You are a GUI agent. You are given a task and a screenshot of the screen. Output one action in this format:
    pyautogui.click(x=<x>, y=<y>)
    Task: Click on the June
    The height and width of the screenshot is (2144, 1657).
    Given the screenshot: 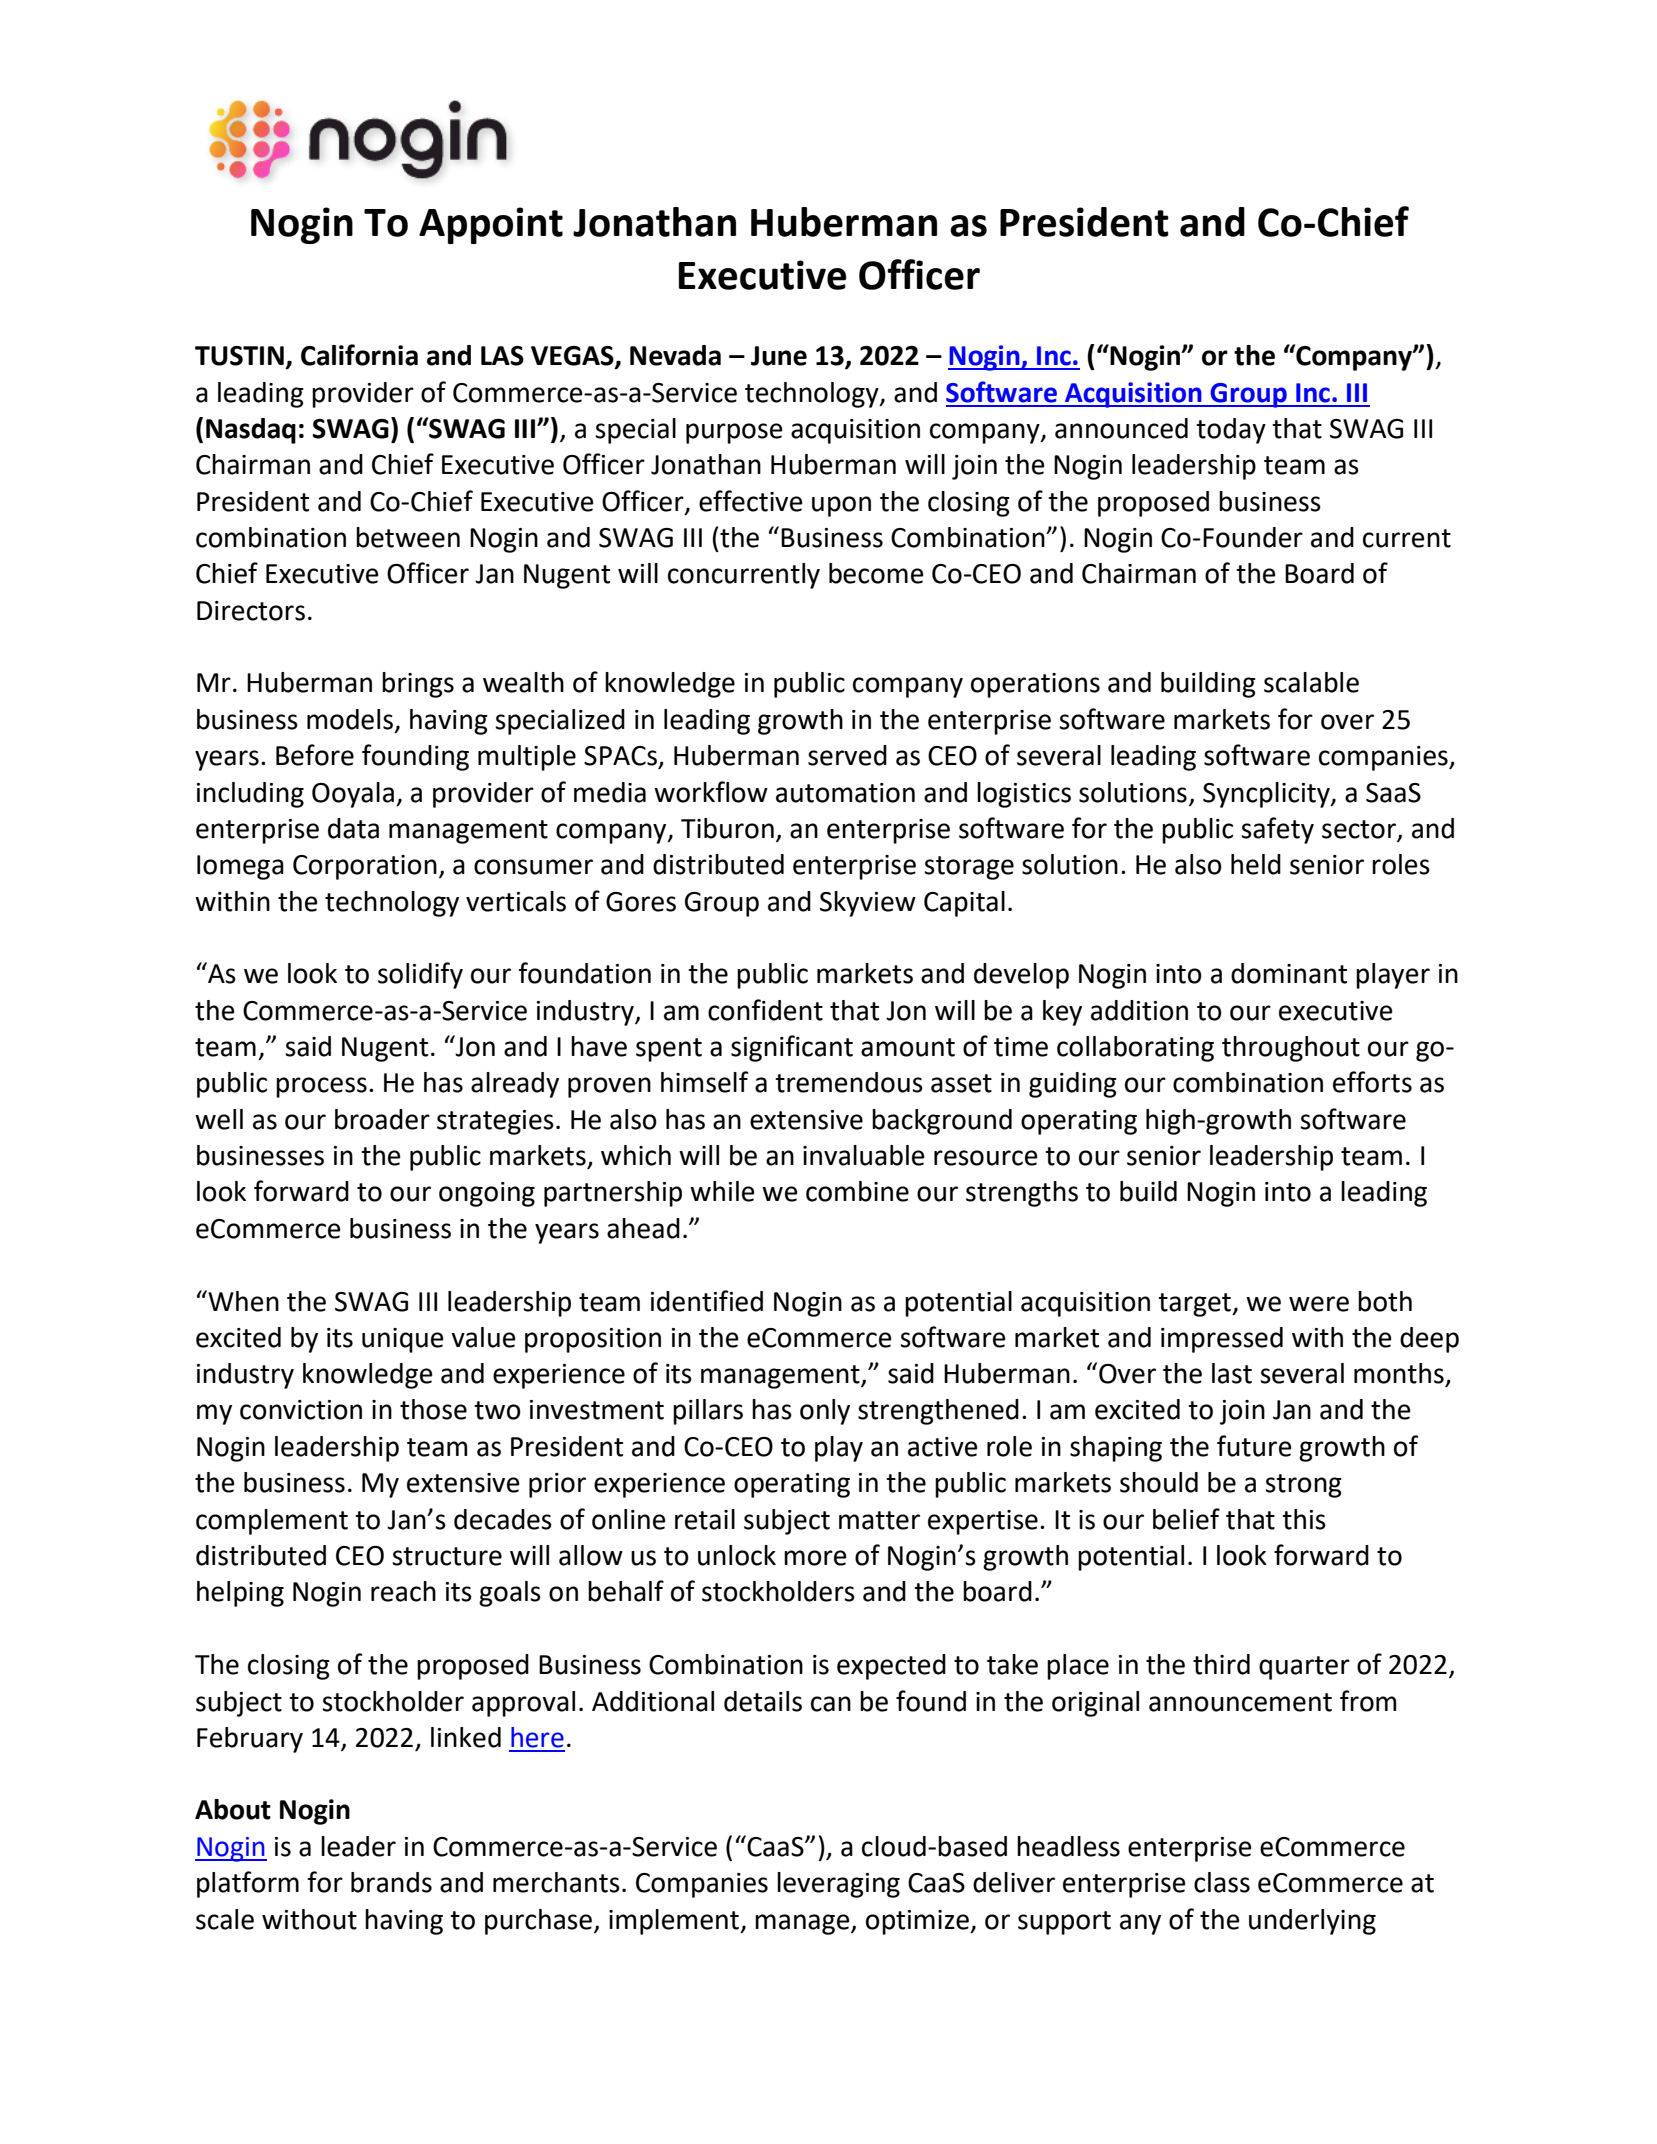 What is the action you would take?
    pyautogui.click(x=779, y=356)
